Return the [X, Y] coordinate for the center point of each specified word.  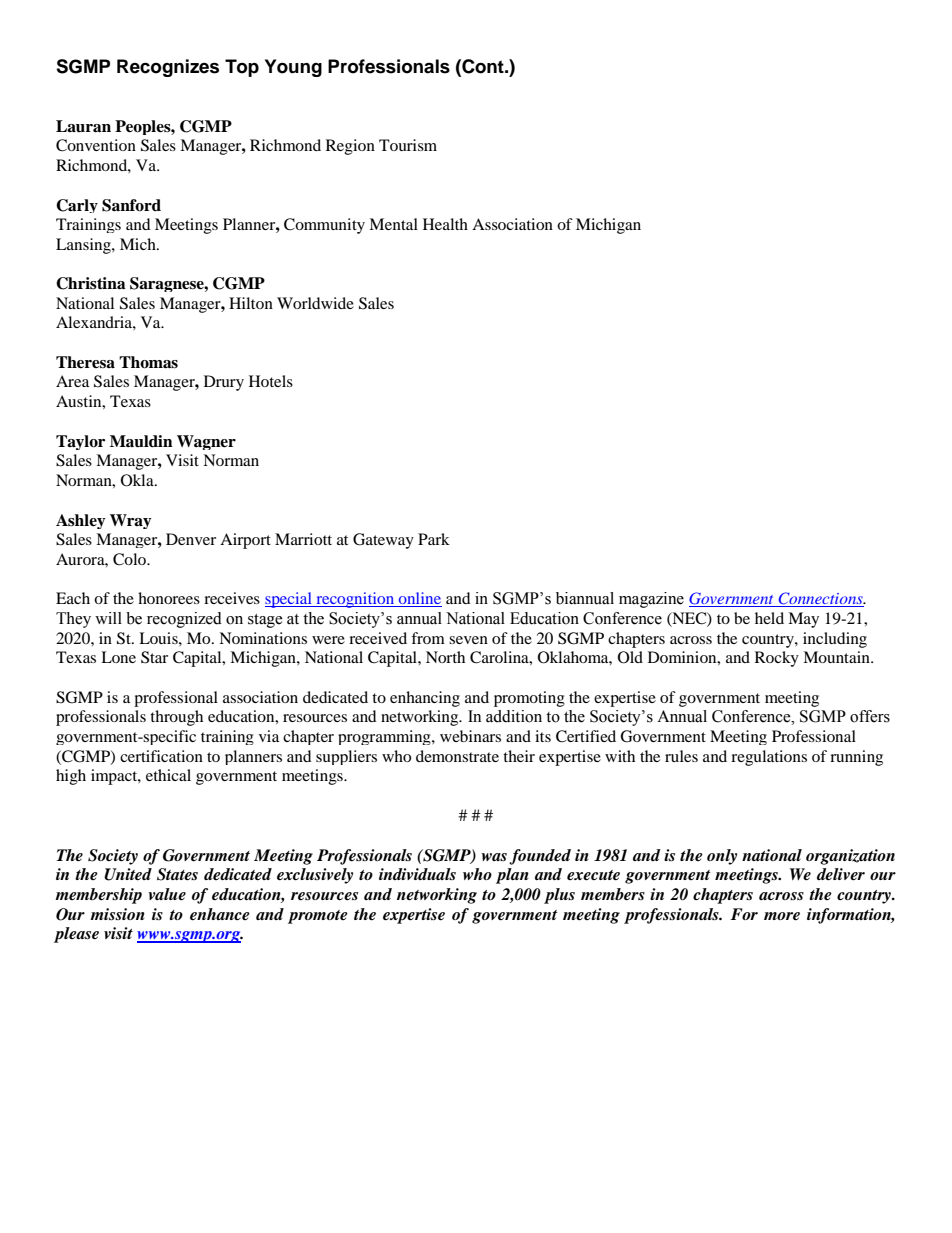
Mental [393, 224]
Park [434, 539]
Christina [91, 283]
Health [445, 224]
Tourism [408, 145]
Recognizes [168, 68]
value [167, 894]
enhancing [425, 699]
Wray [131, 521]
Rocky [777, 659]
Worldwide [315, 303]
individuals [417, 874]
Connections [820, 599]
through [176, 718]
